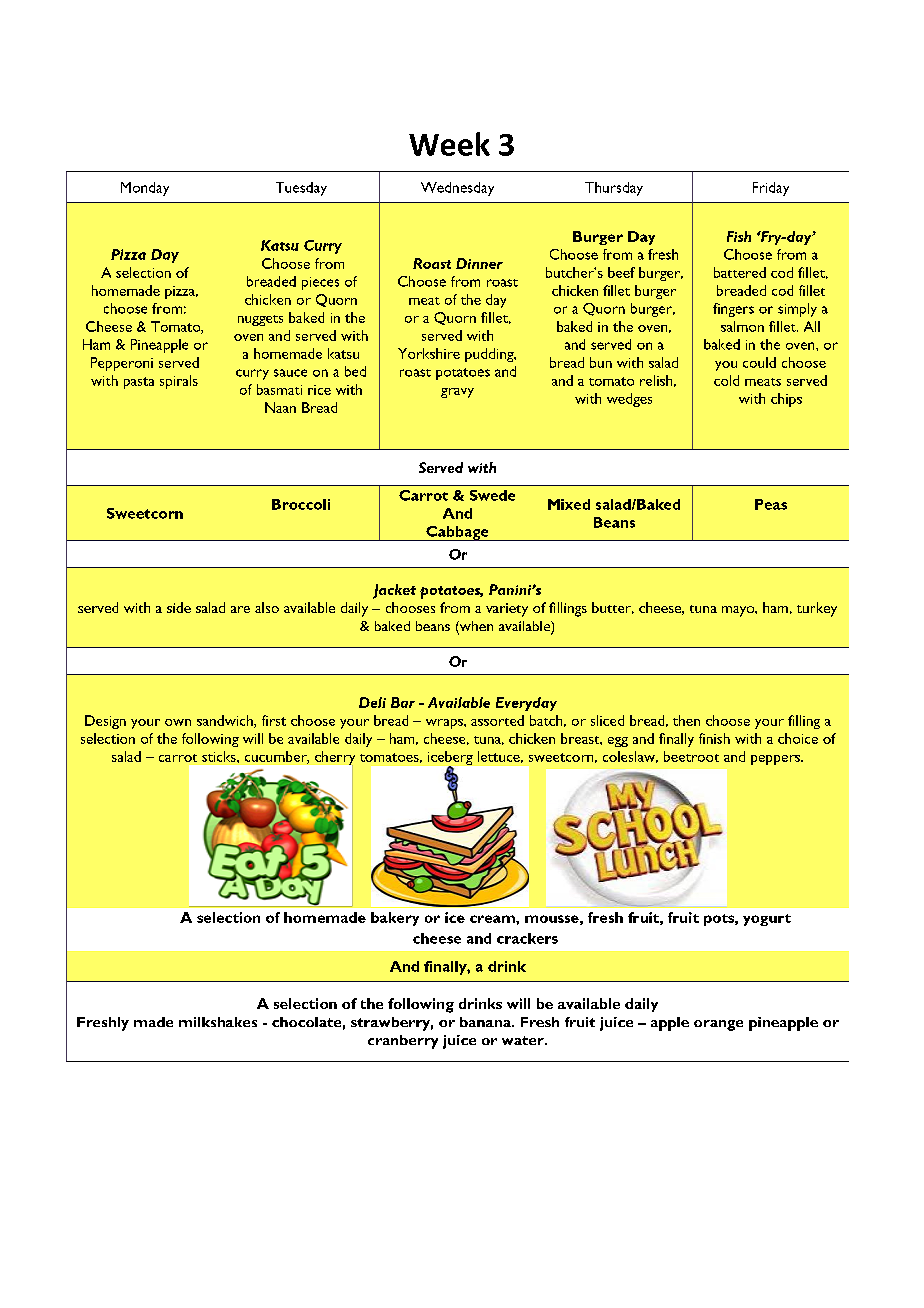 This document has height=1308, width=924. Describe the element at coordinates (218, 1022) in the document. I see `milkshakes` at that location.
